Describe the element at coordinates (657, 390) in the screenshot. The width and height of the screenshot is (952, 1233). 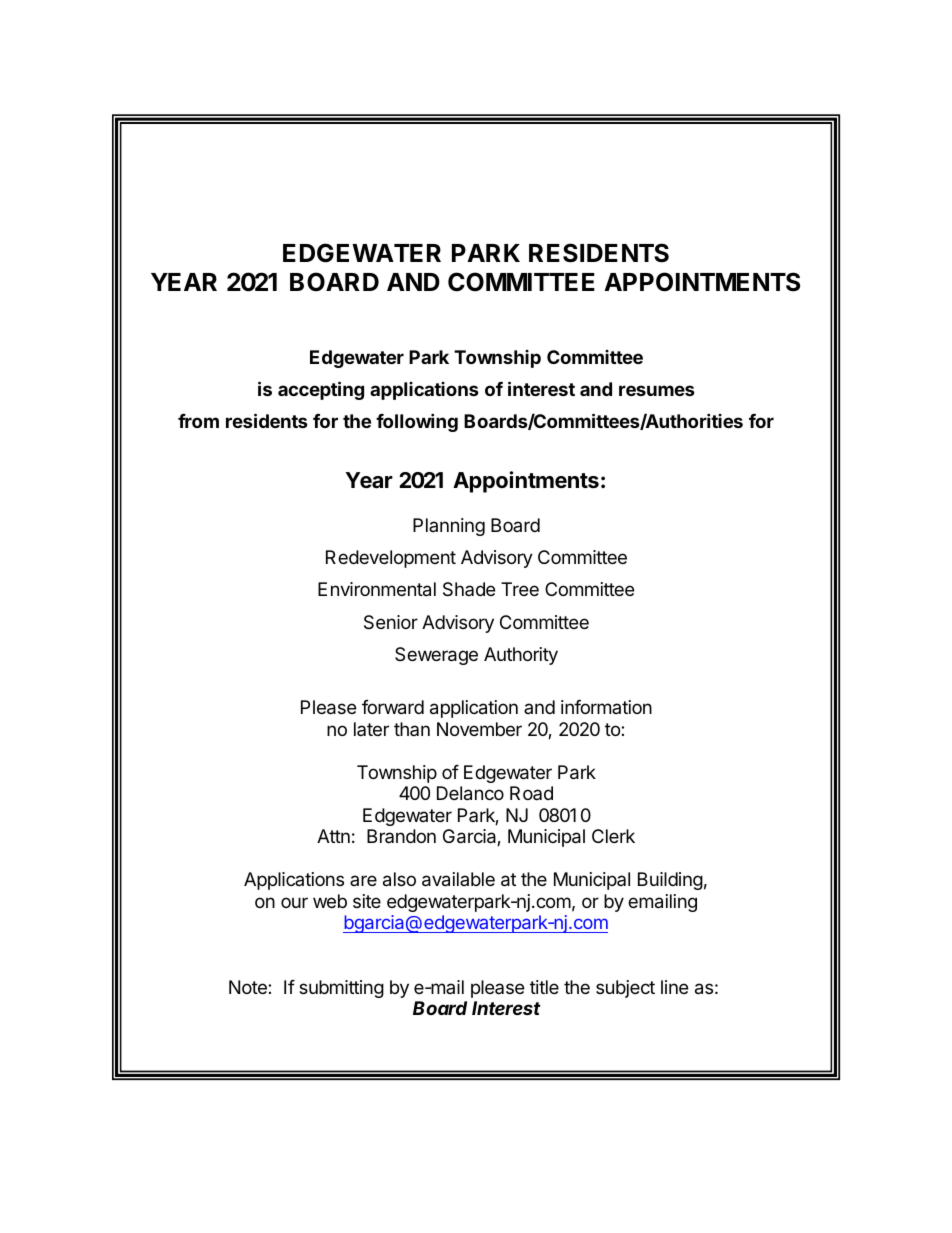
I see `resumes` at that location.
